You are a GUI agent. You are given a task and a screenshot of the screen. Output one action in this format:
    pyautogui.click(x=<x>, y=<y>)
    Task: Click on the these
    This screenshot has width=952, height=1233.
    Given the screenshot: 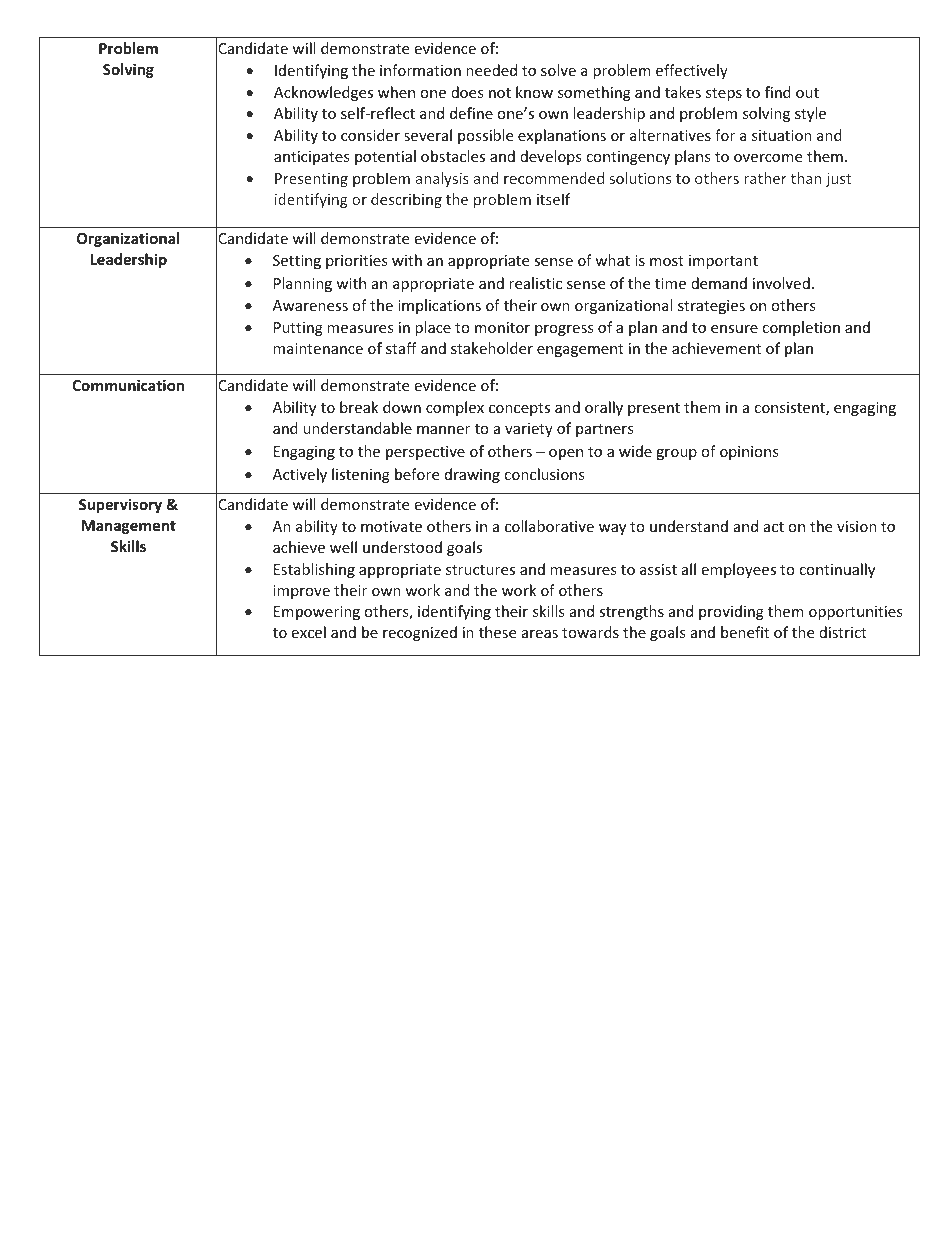 What is the action you would take?
    pyautogui.click(x=497, y=632)
